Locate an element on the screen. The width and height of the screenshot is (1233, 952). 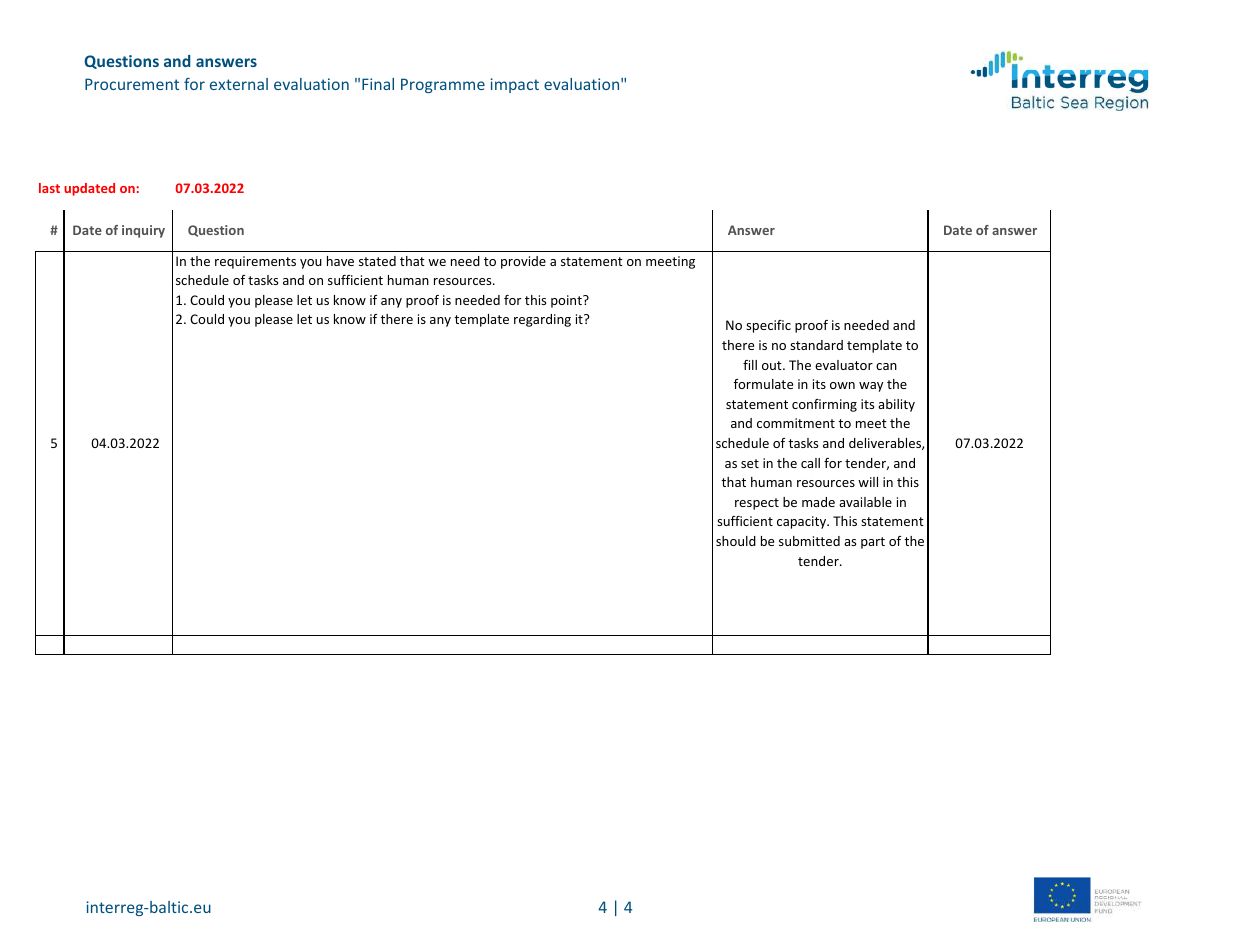
regarding is located at coordinates (542, 320).
